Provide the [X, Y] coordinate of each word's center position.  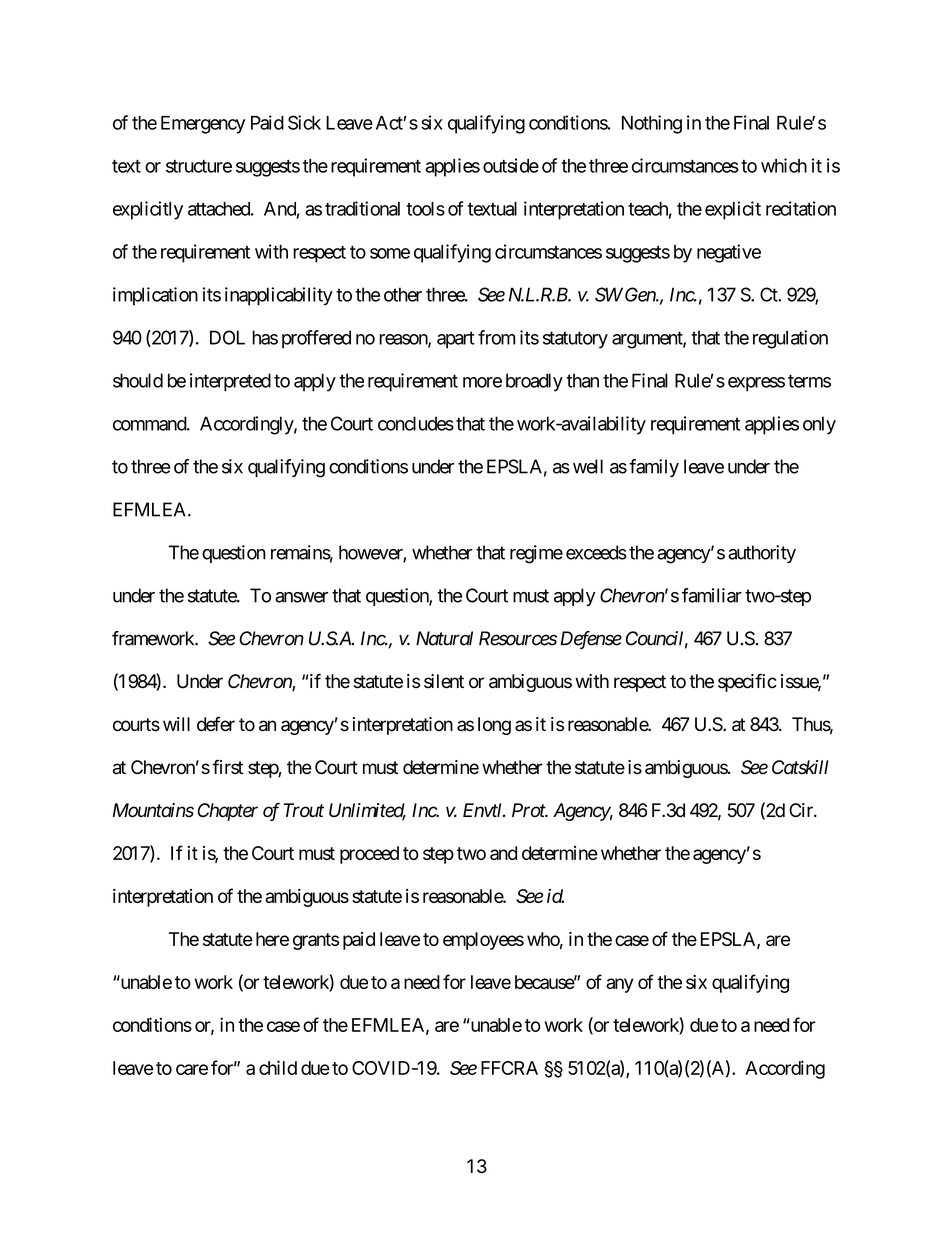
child [278, 1067]
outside [511, 165]
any [620, 985]
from [496, 337]
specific [747, 682]
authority [762, 554]
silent [444, 681]
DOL [227, 337]
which [784, 165]
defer [216, 724]
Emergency [203, 125]
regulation [790, 339]
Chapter [227, 812]
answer [301, 597]
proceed [369, 855]
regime [536, 554]
